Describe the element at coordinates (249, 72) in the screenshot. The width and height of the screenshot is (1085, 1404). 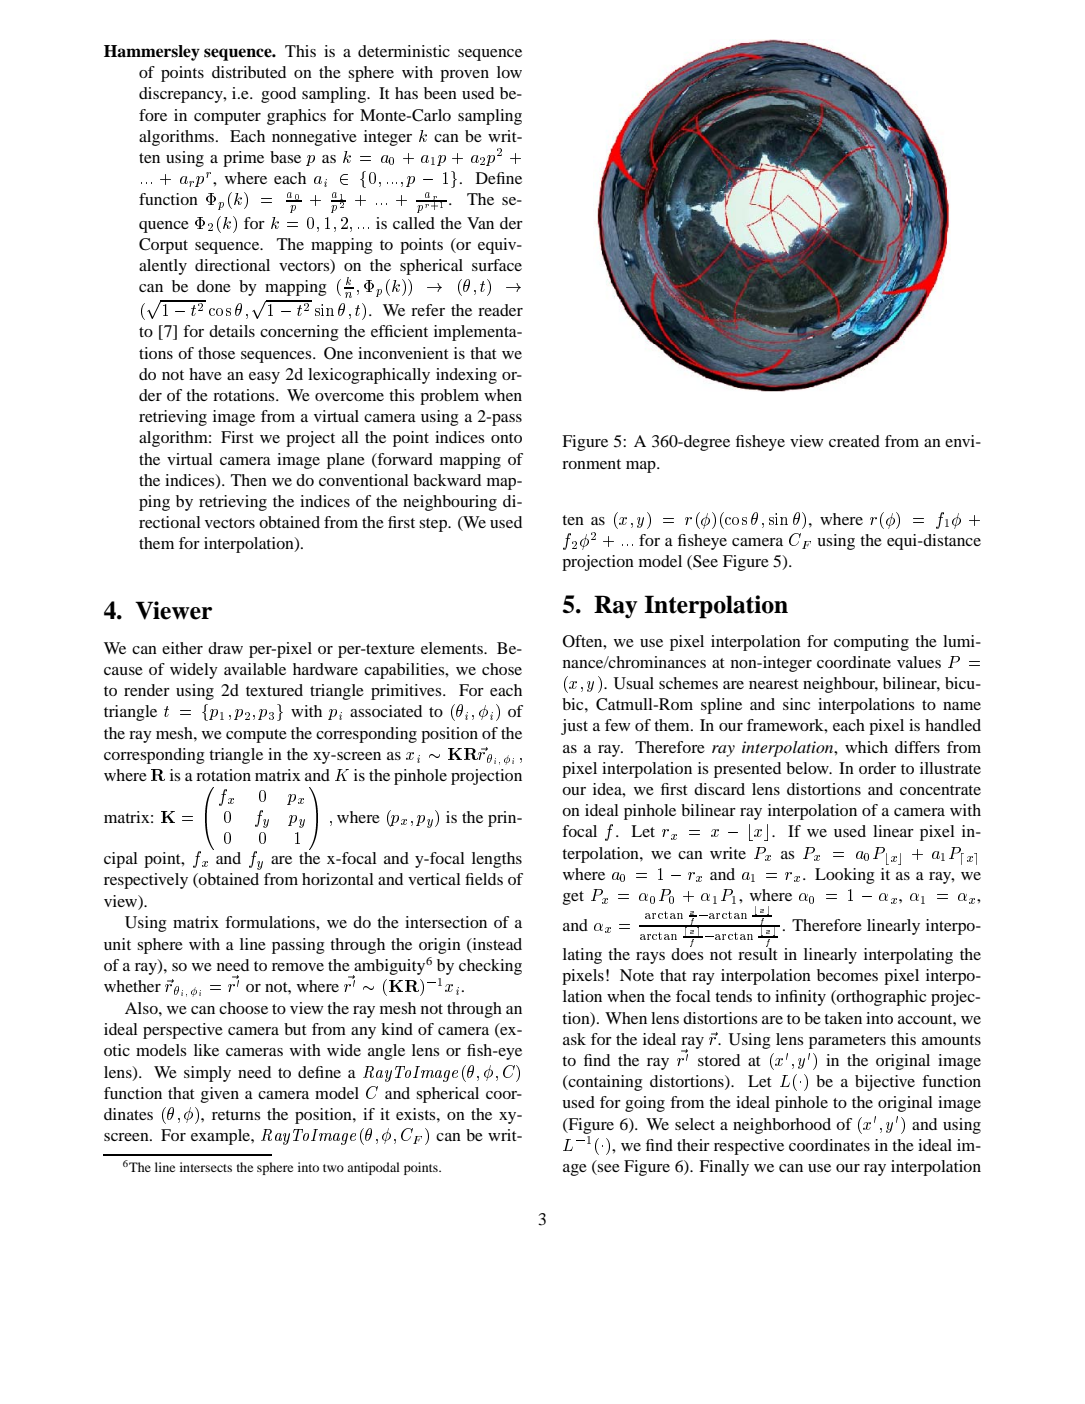
I see `distributed` at that location.
